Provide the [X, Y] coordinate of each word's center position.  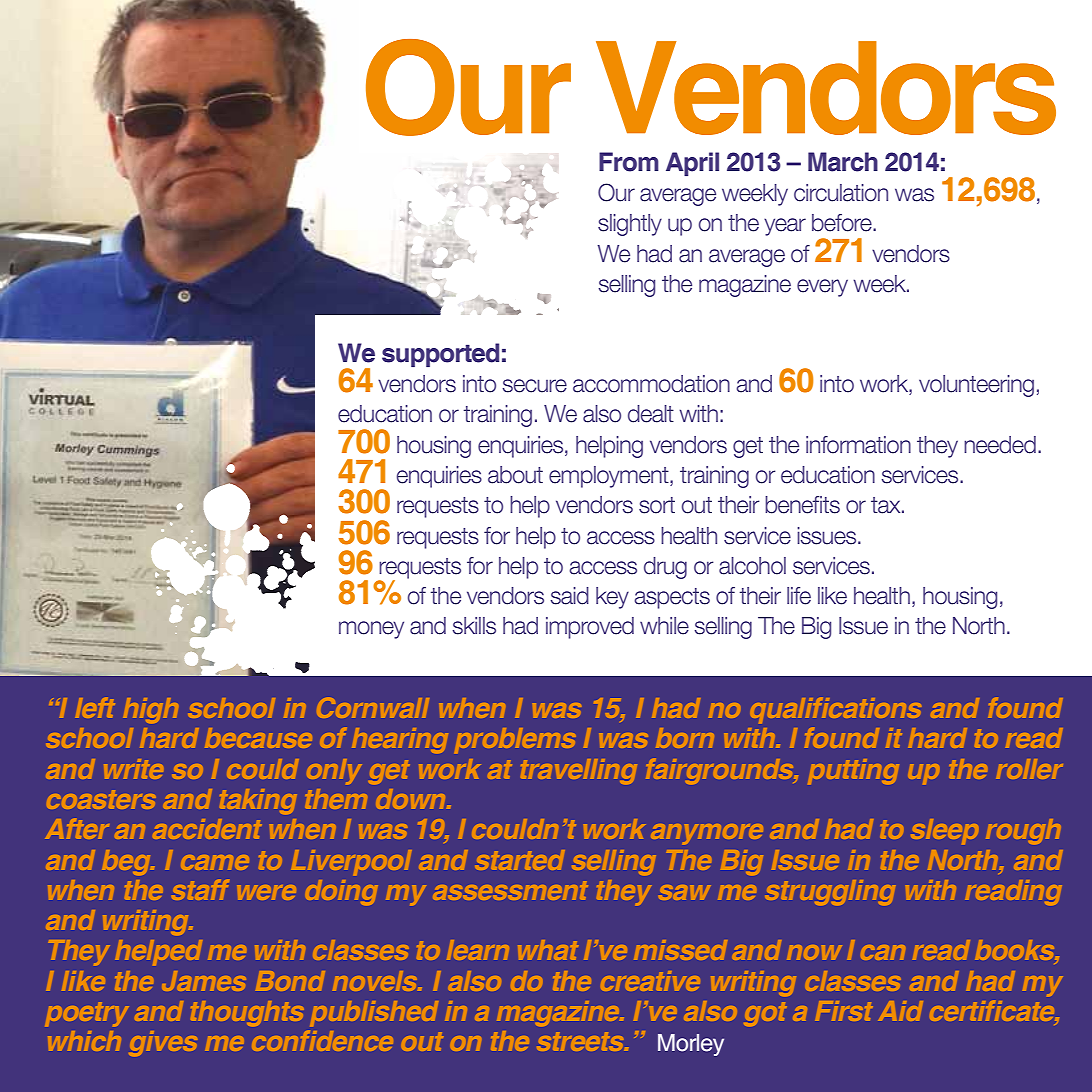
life [799, 596]
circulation [841, 193]
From [629, 162]
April [692, 164]
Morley [691, 1045]
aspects [672, 598]
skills [474, 626]
